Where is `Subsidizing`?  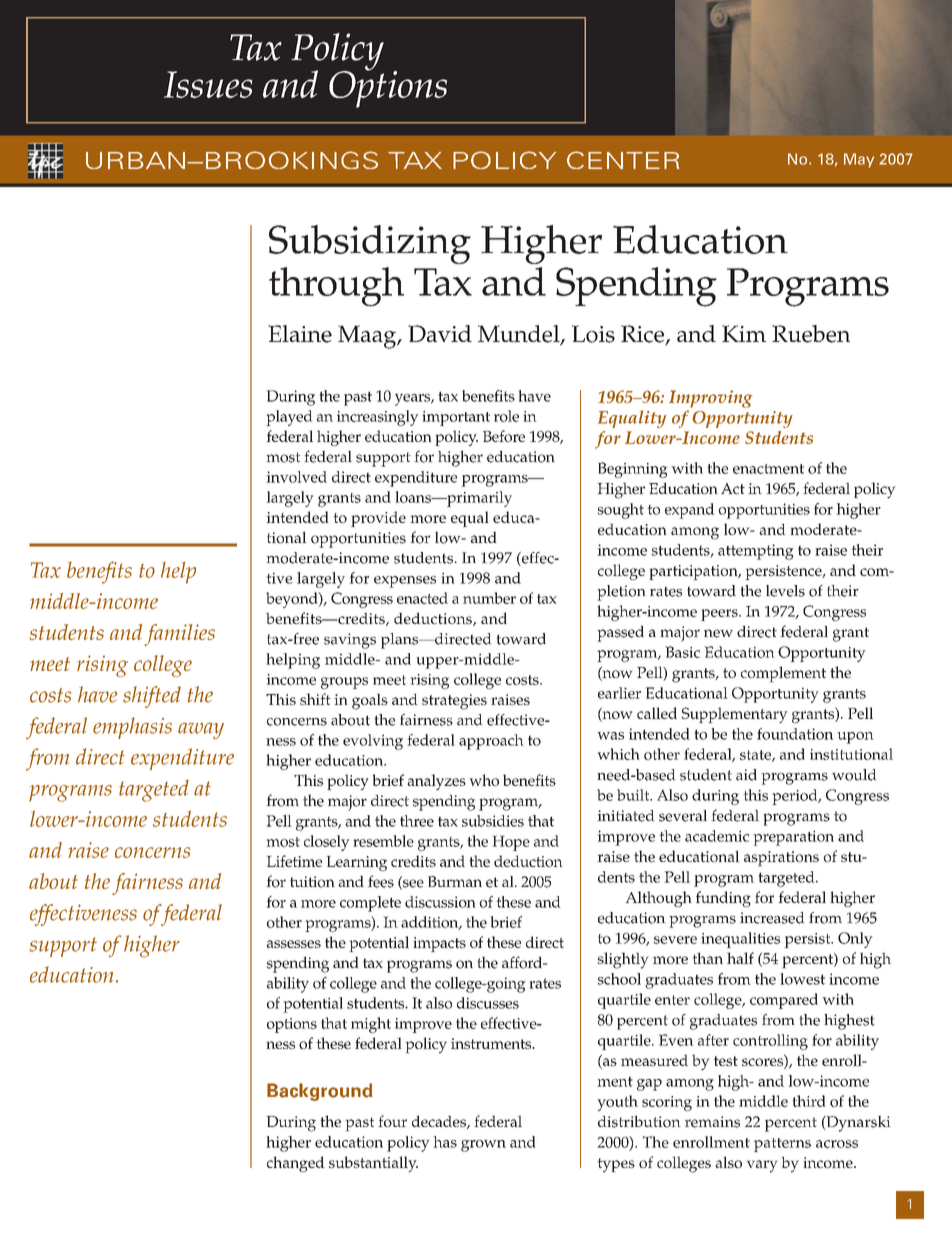 Subsidizing is located at coordinates (370, 244).
